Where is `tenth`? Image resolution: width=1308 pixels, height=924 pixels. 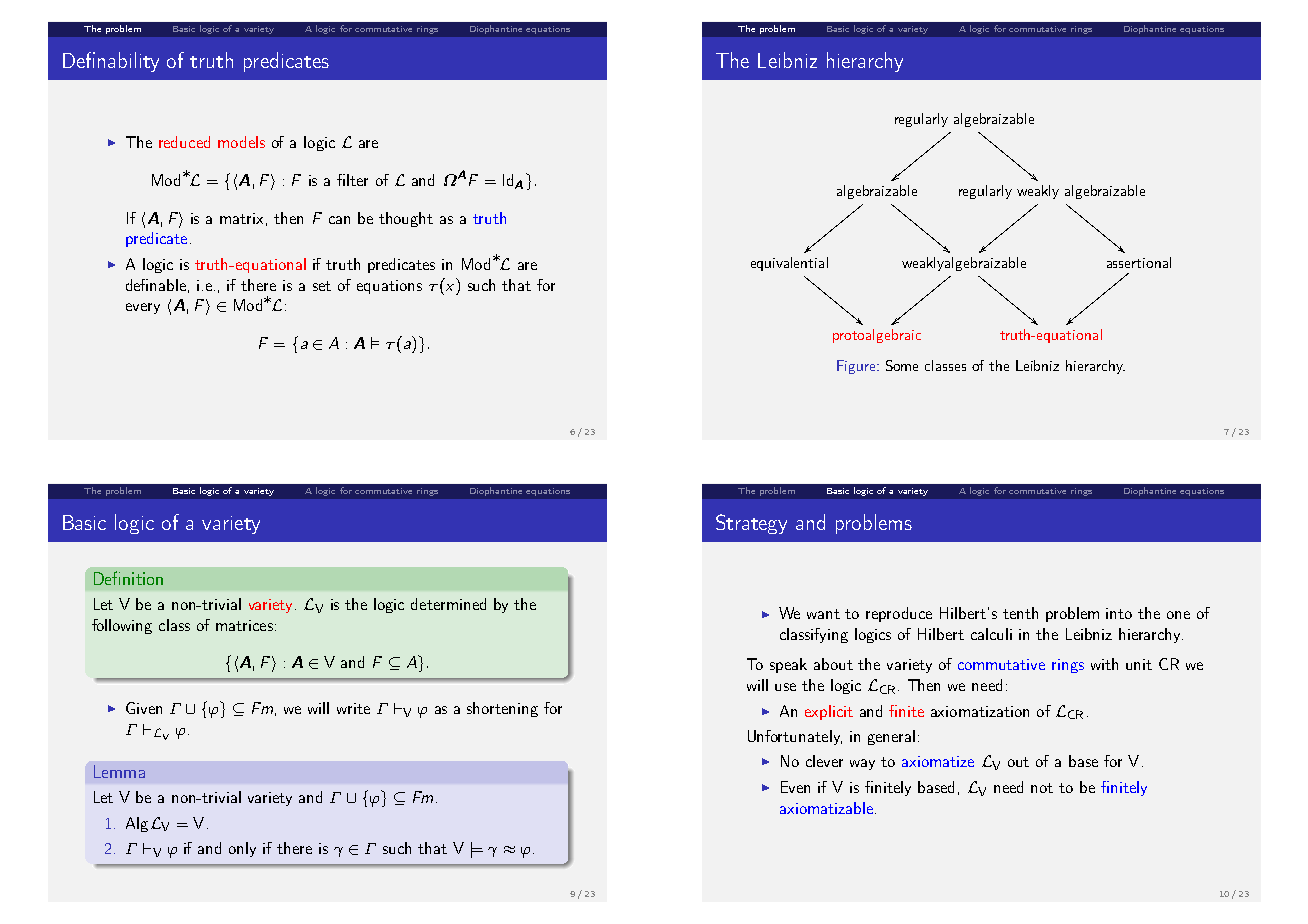
tenth is located at coordinates (1020, 613).
